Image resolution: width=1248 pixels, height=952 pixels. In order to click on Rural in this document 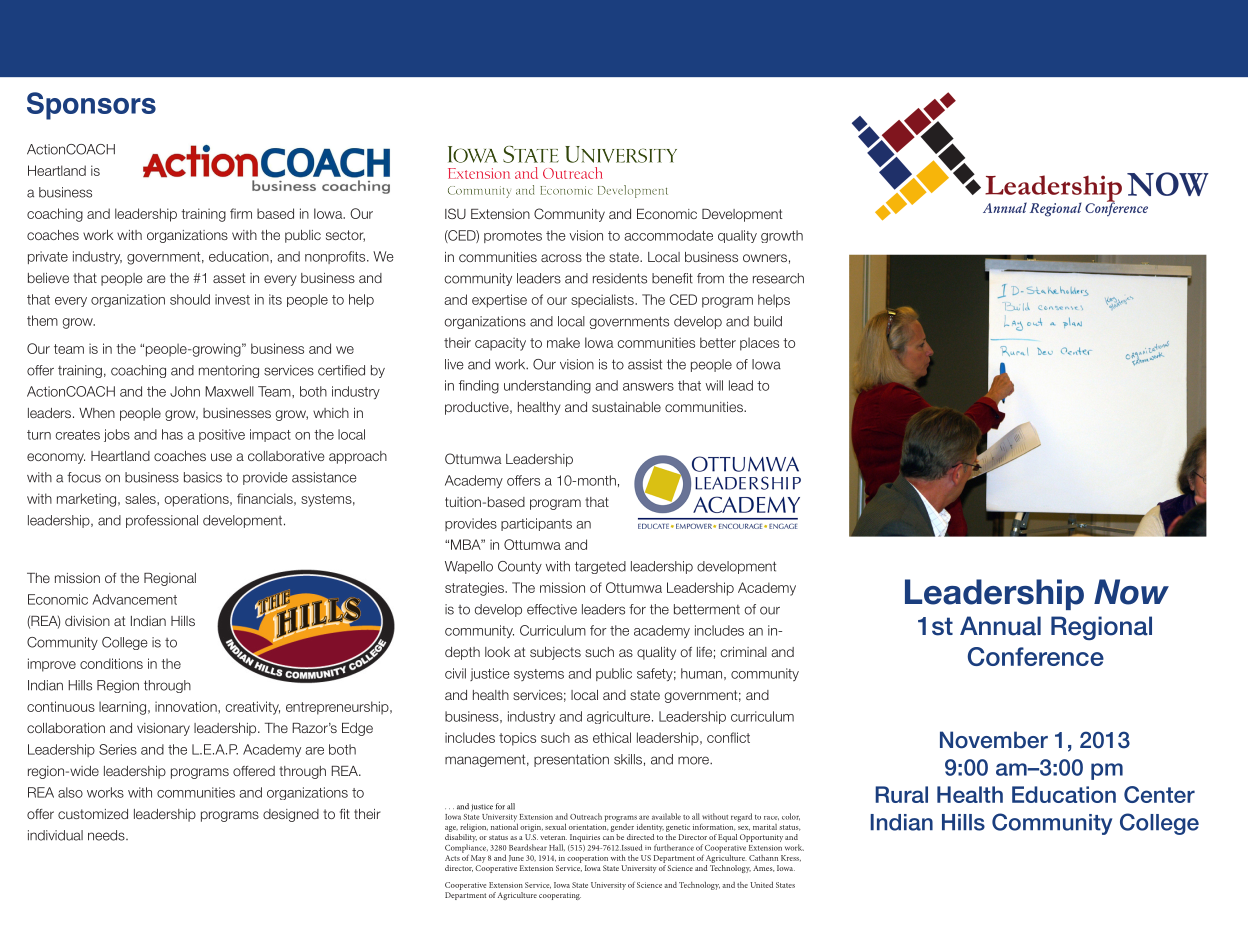, I will do `click(901, 794)`.
